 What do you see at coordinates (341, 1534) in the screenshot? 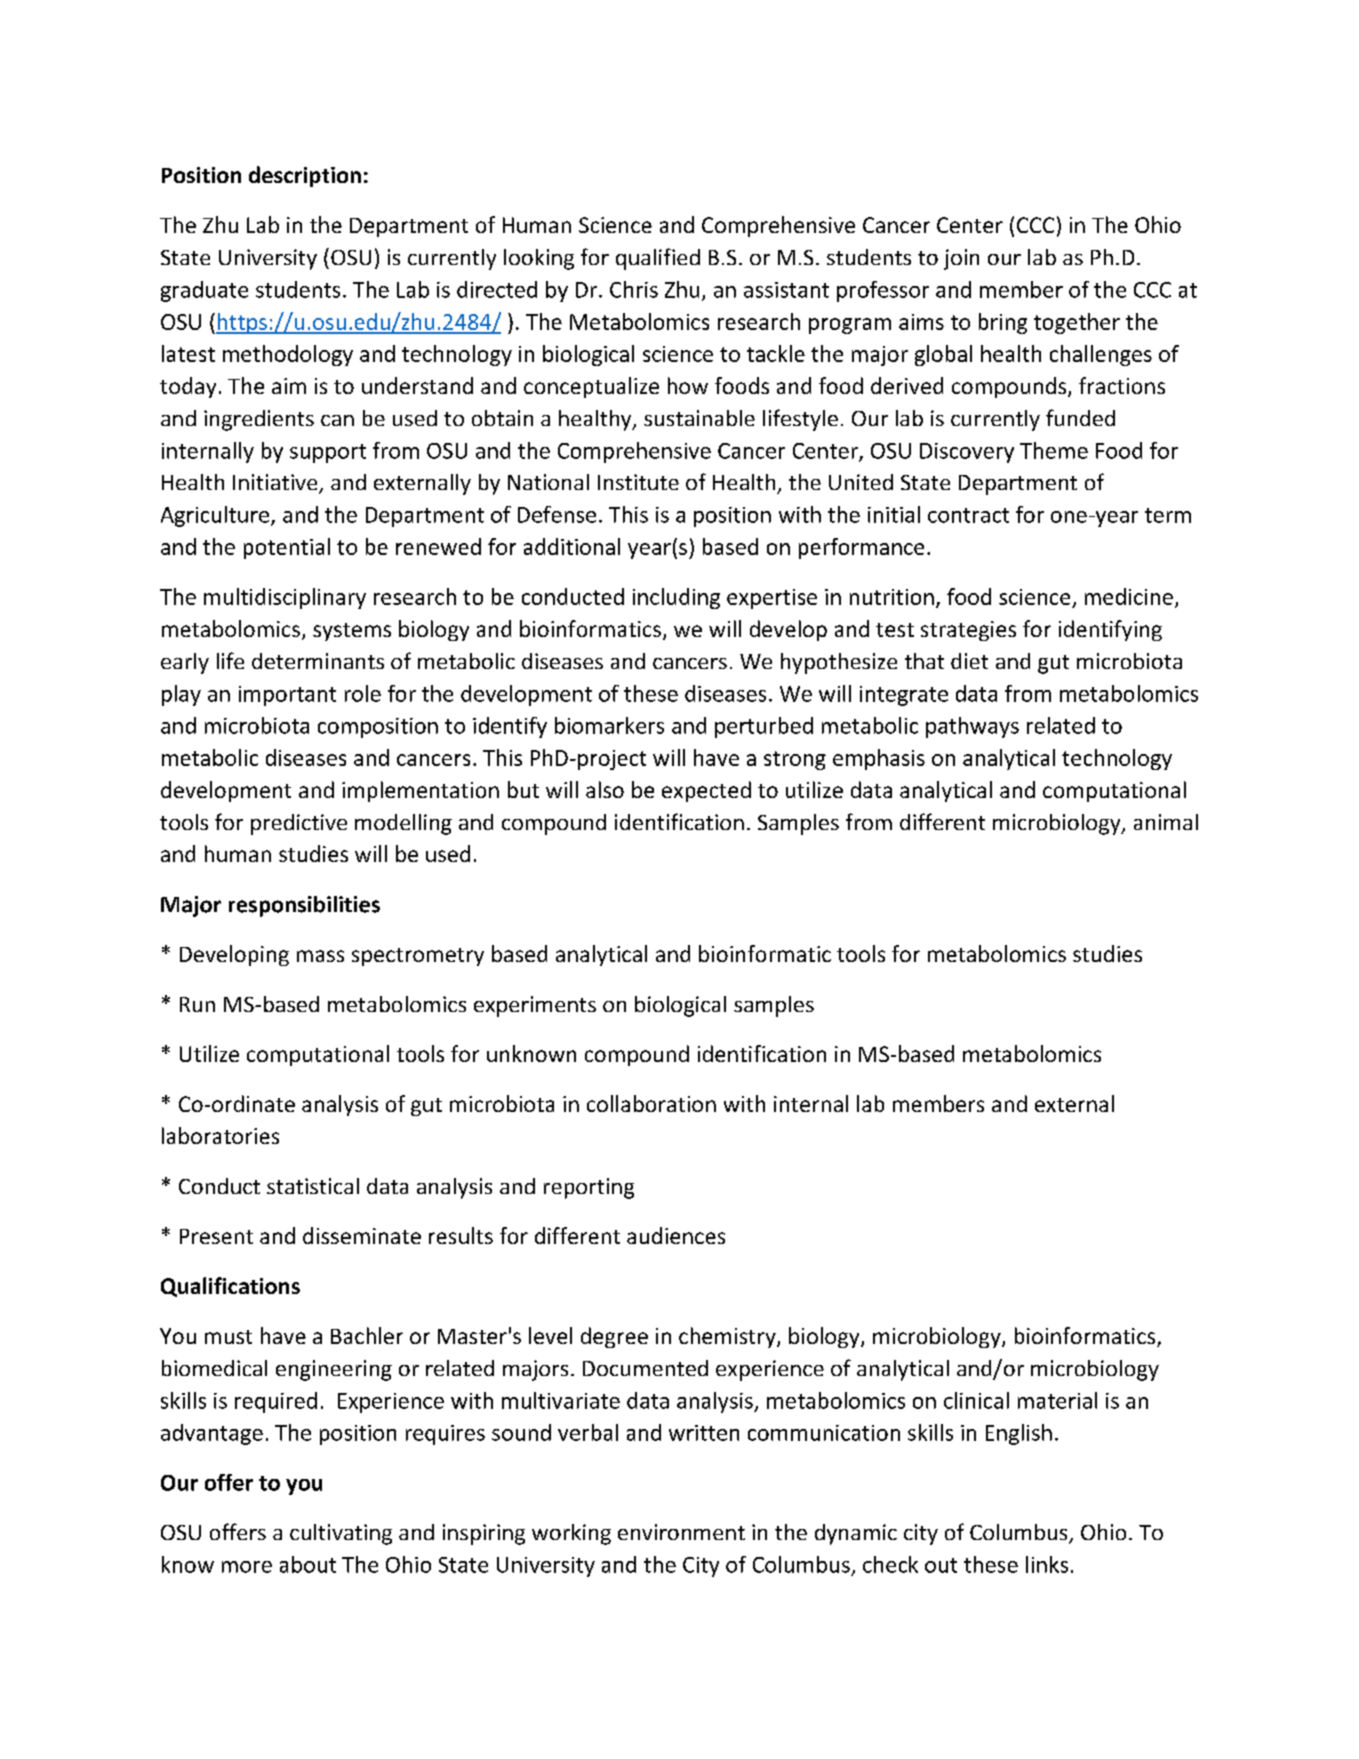
I see `cultivating` at bounding box center [341, 1534].
